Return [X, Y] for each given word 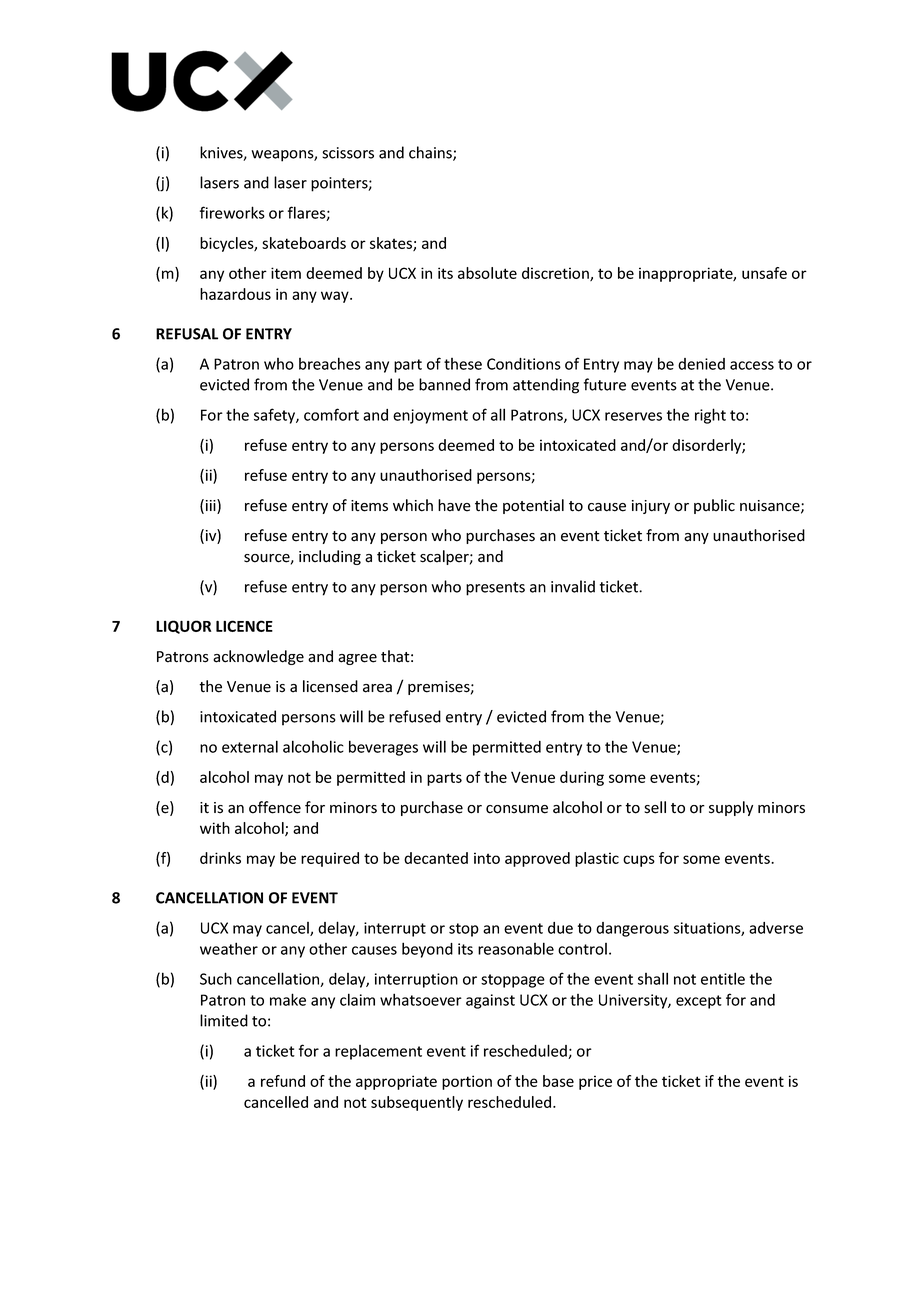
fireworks [232, 212]
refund [283, 1081]
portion [467, 1082]
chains [431, 153]
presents [495, 589]
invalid [573, 586]
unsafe [764, 273]
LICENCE [244, 626]
